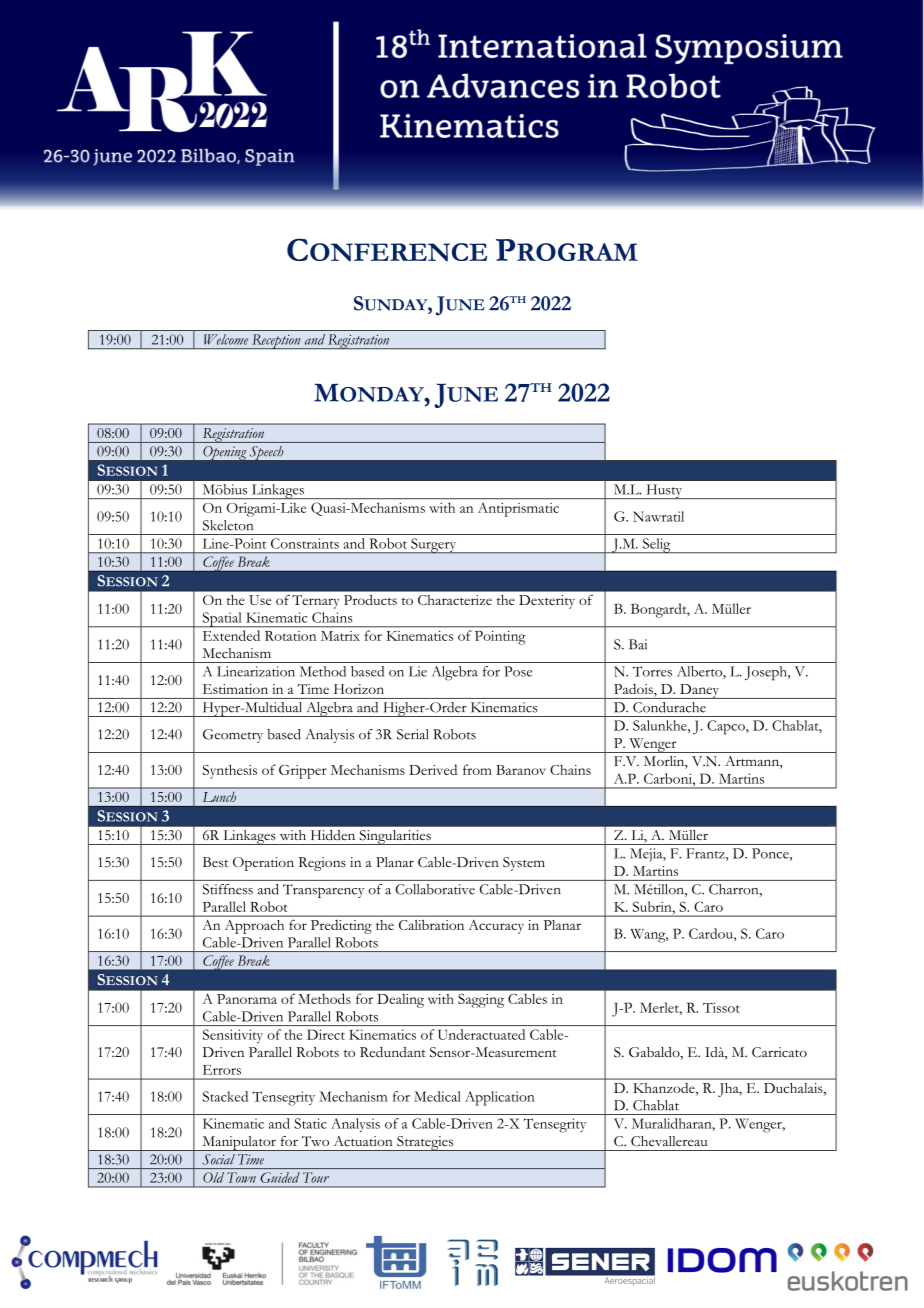  I want to click on Daney, so click(700, 691).
